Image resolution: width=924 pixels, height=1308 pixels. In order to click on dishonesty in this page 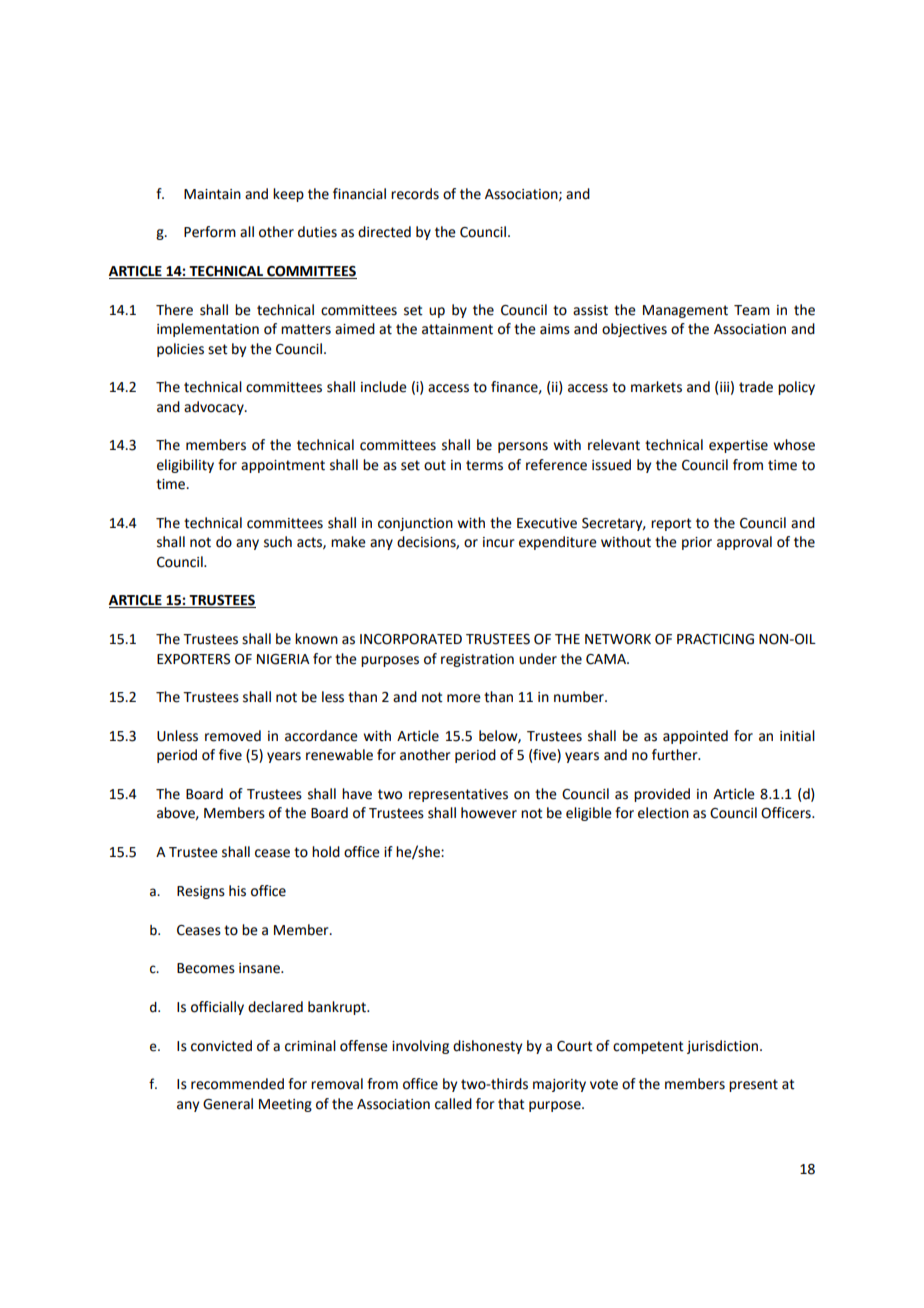, I will do `click(487, 1047)`.
